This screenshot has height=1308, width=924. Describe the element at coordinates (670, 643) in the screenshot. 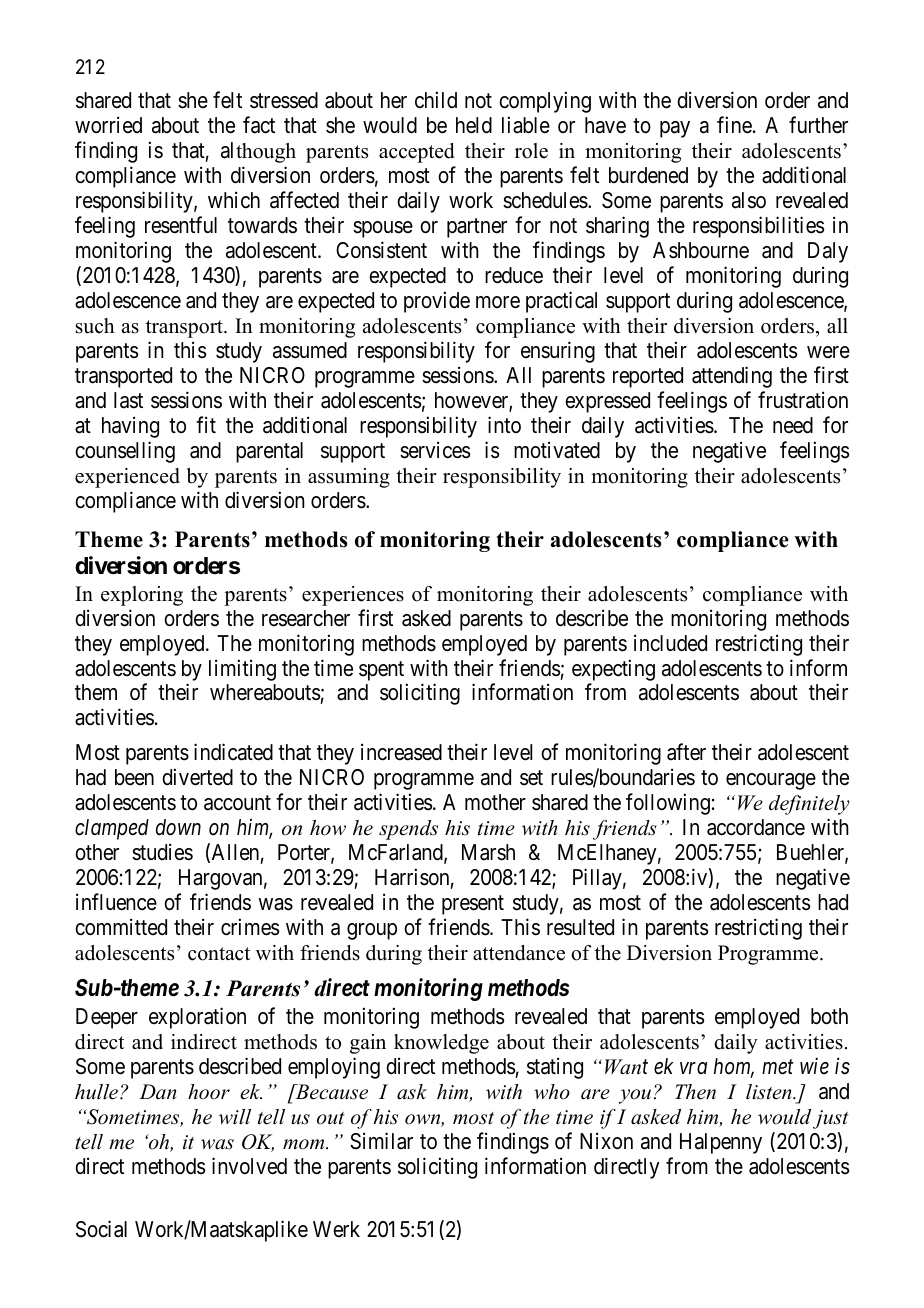

I see `included` at that location.
